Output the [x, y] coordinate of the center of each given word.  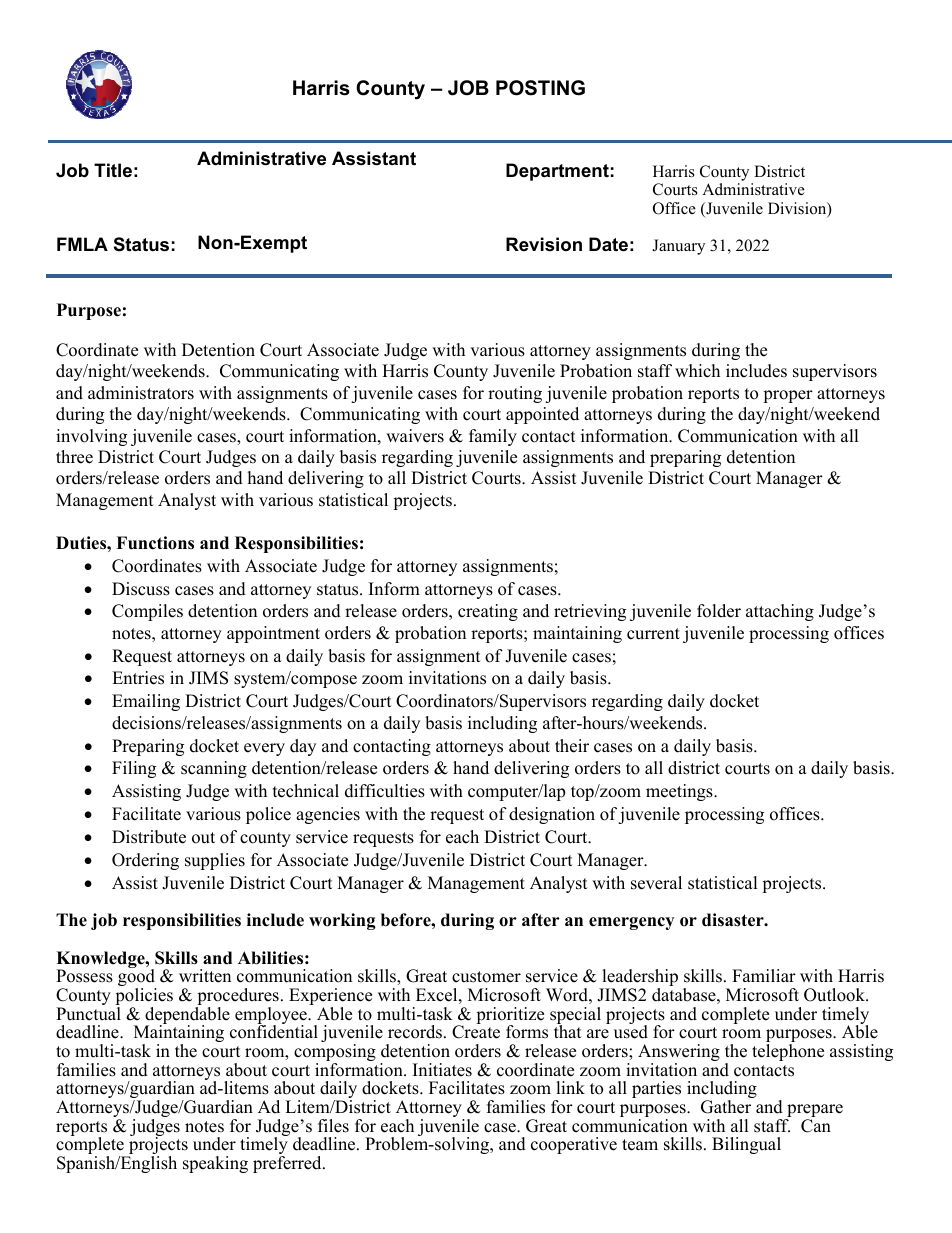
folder [719, 611]
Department [557, 172]
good [137, 978]
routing [515, 394]
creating [488, 612]
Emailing [146, 702]
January [678, 247]
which [697, 371]
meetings [680, 792]
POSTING [540, 88]
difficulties [385, 791]
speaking [215, 1164]
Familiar [764, 975]
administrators [141, 393]
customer [486, 977]
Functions [155, 543]
